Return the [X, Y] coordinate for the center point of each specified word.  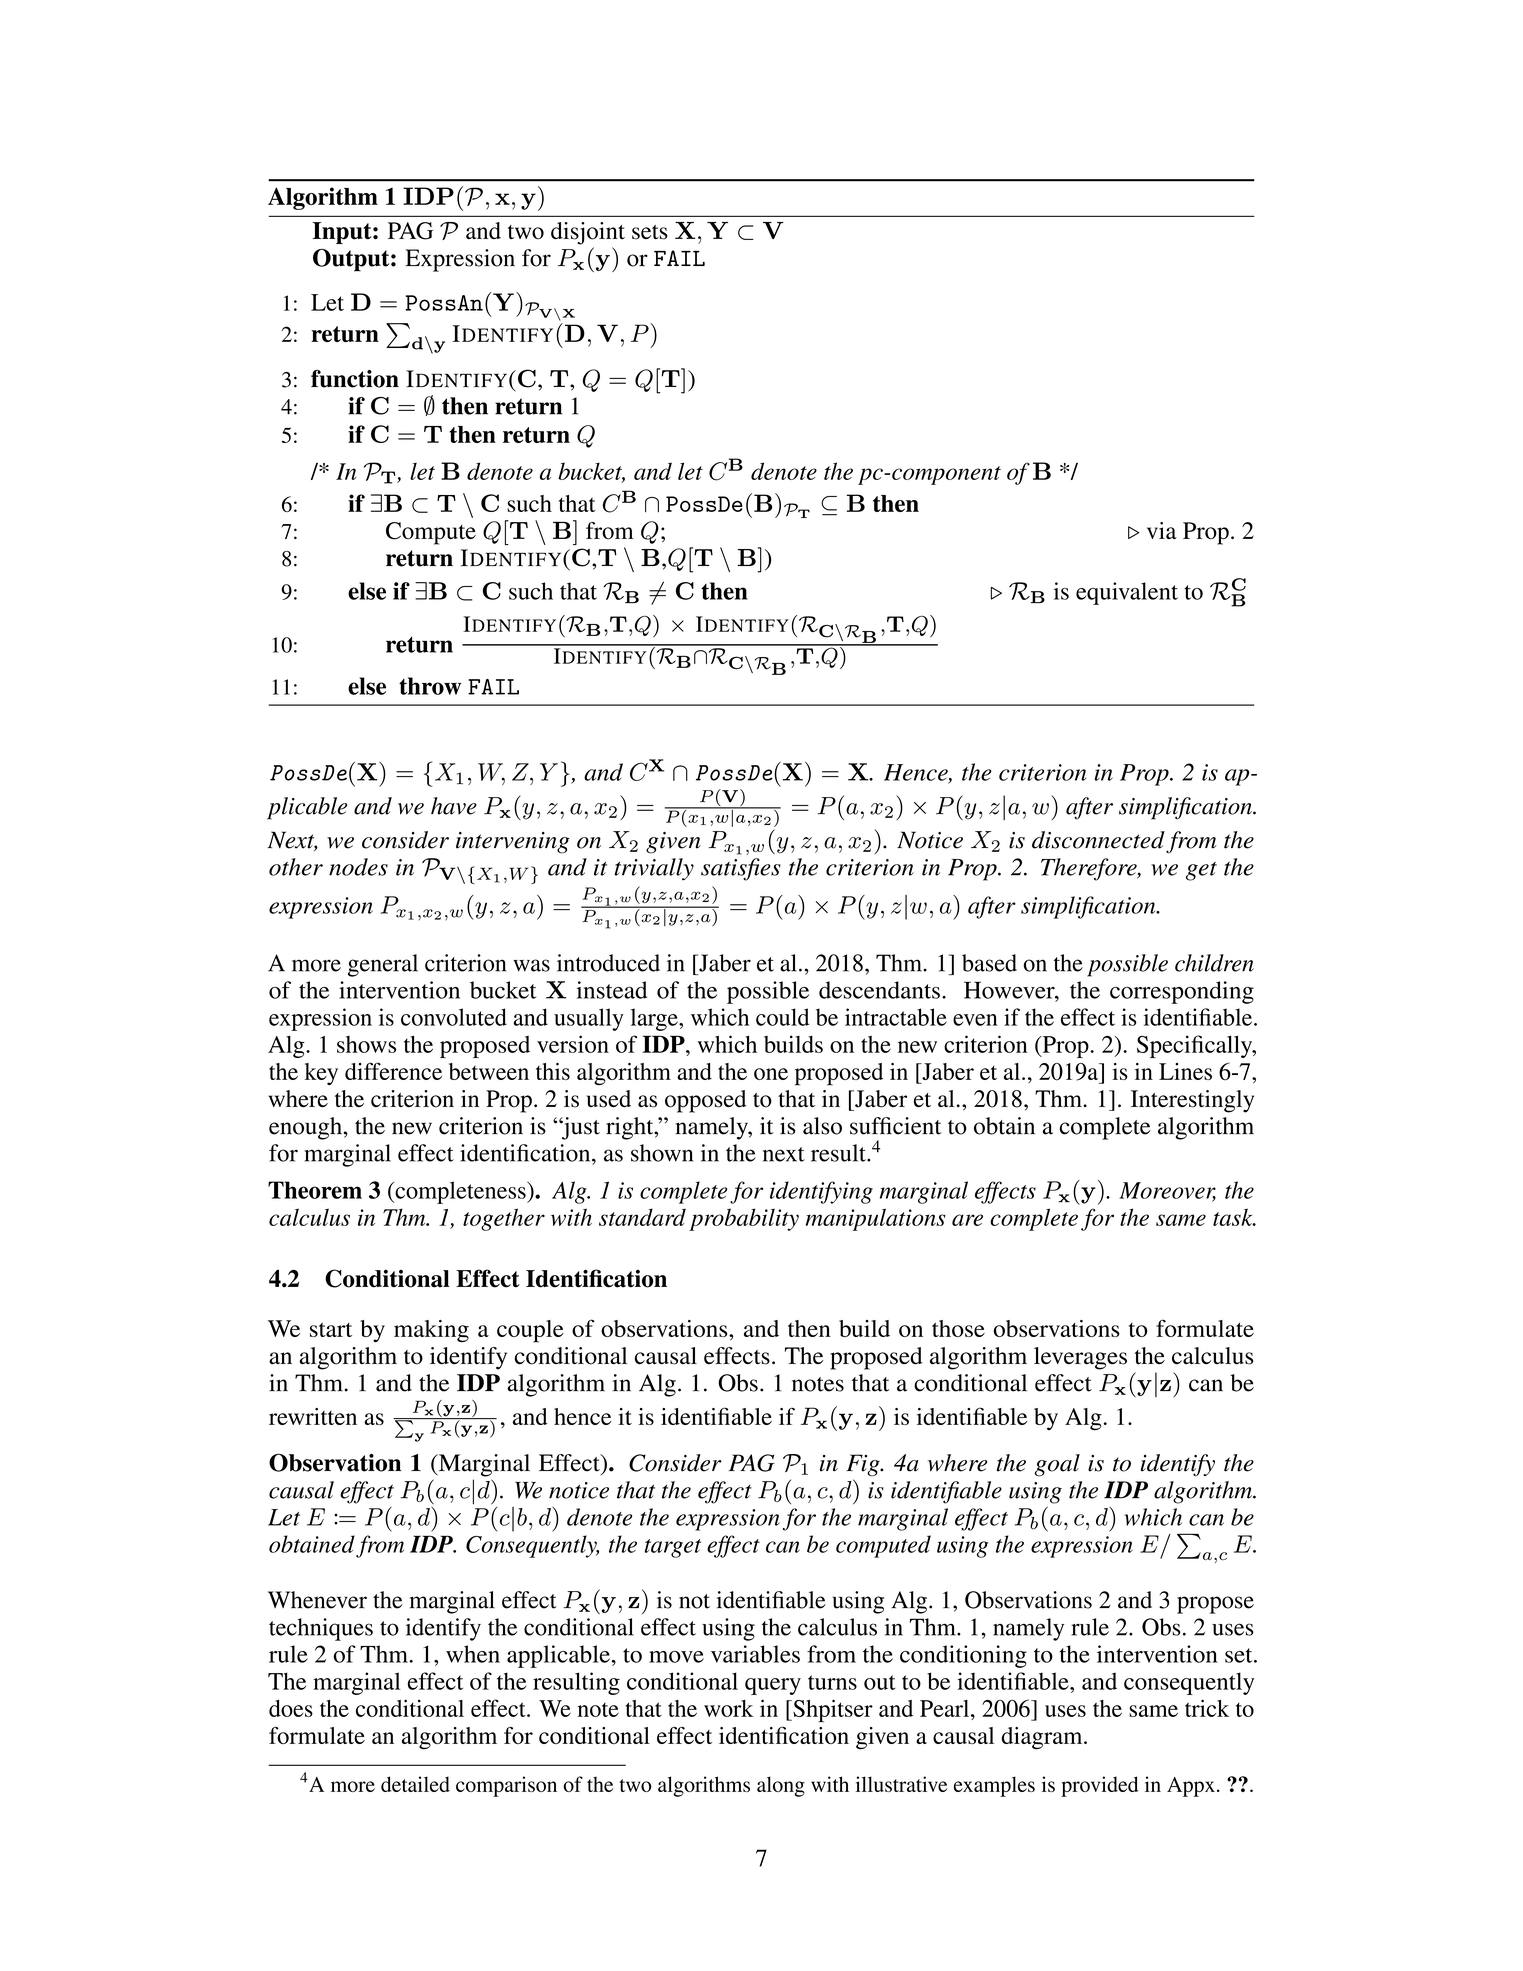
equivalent [1127, 593]
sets [650, 232]
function [355, 379]
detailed [415, 1784]
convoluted [454, 1017]
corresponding [1182, 992]
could [782, 1017]
